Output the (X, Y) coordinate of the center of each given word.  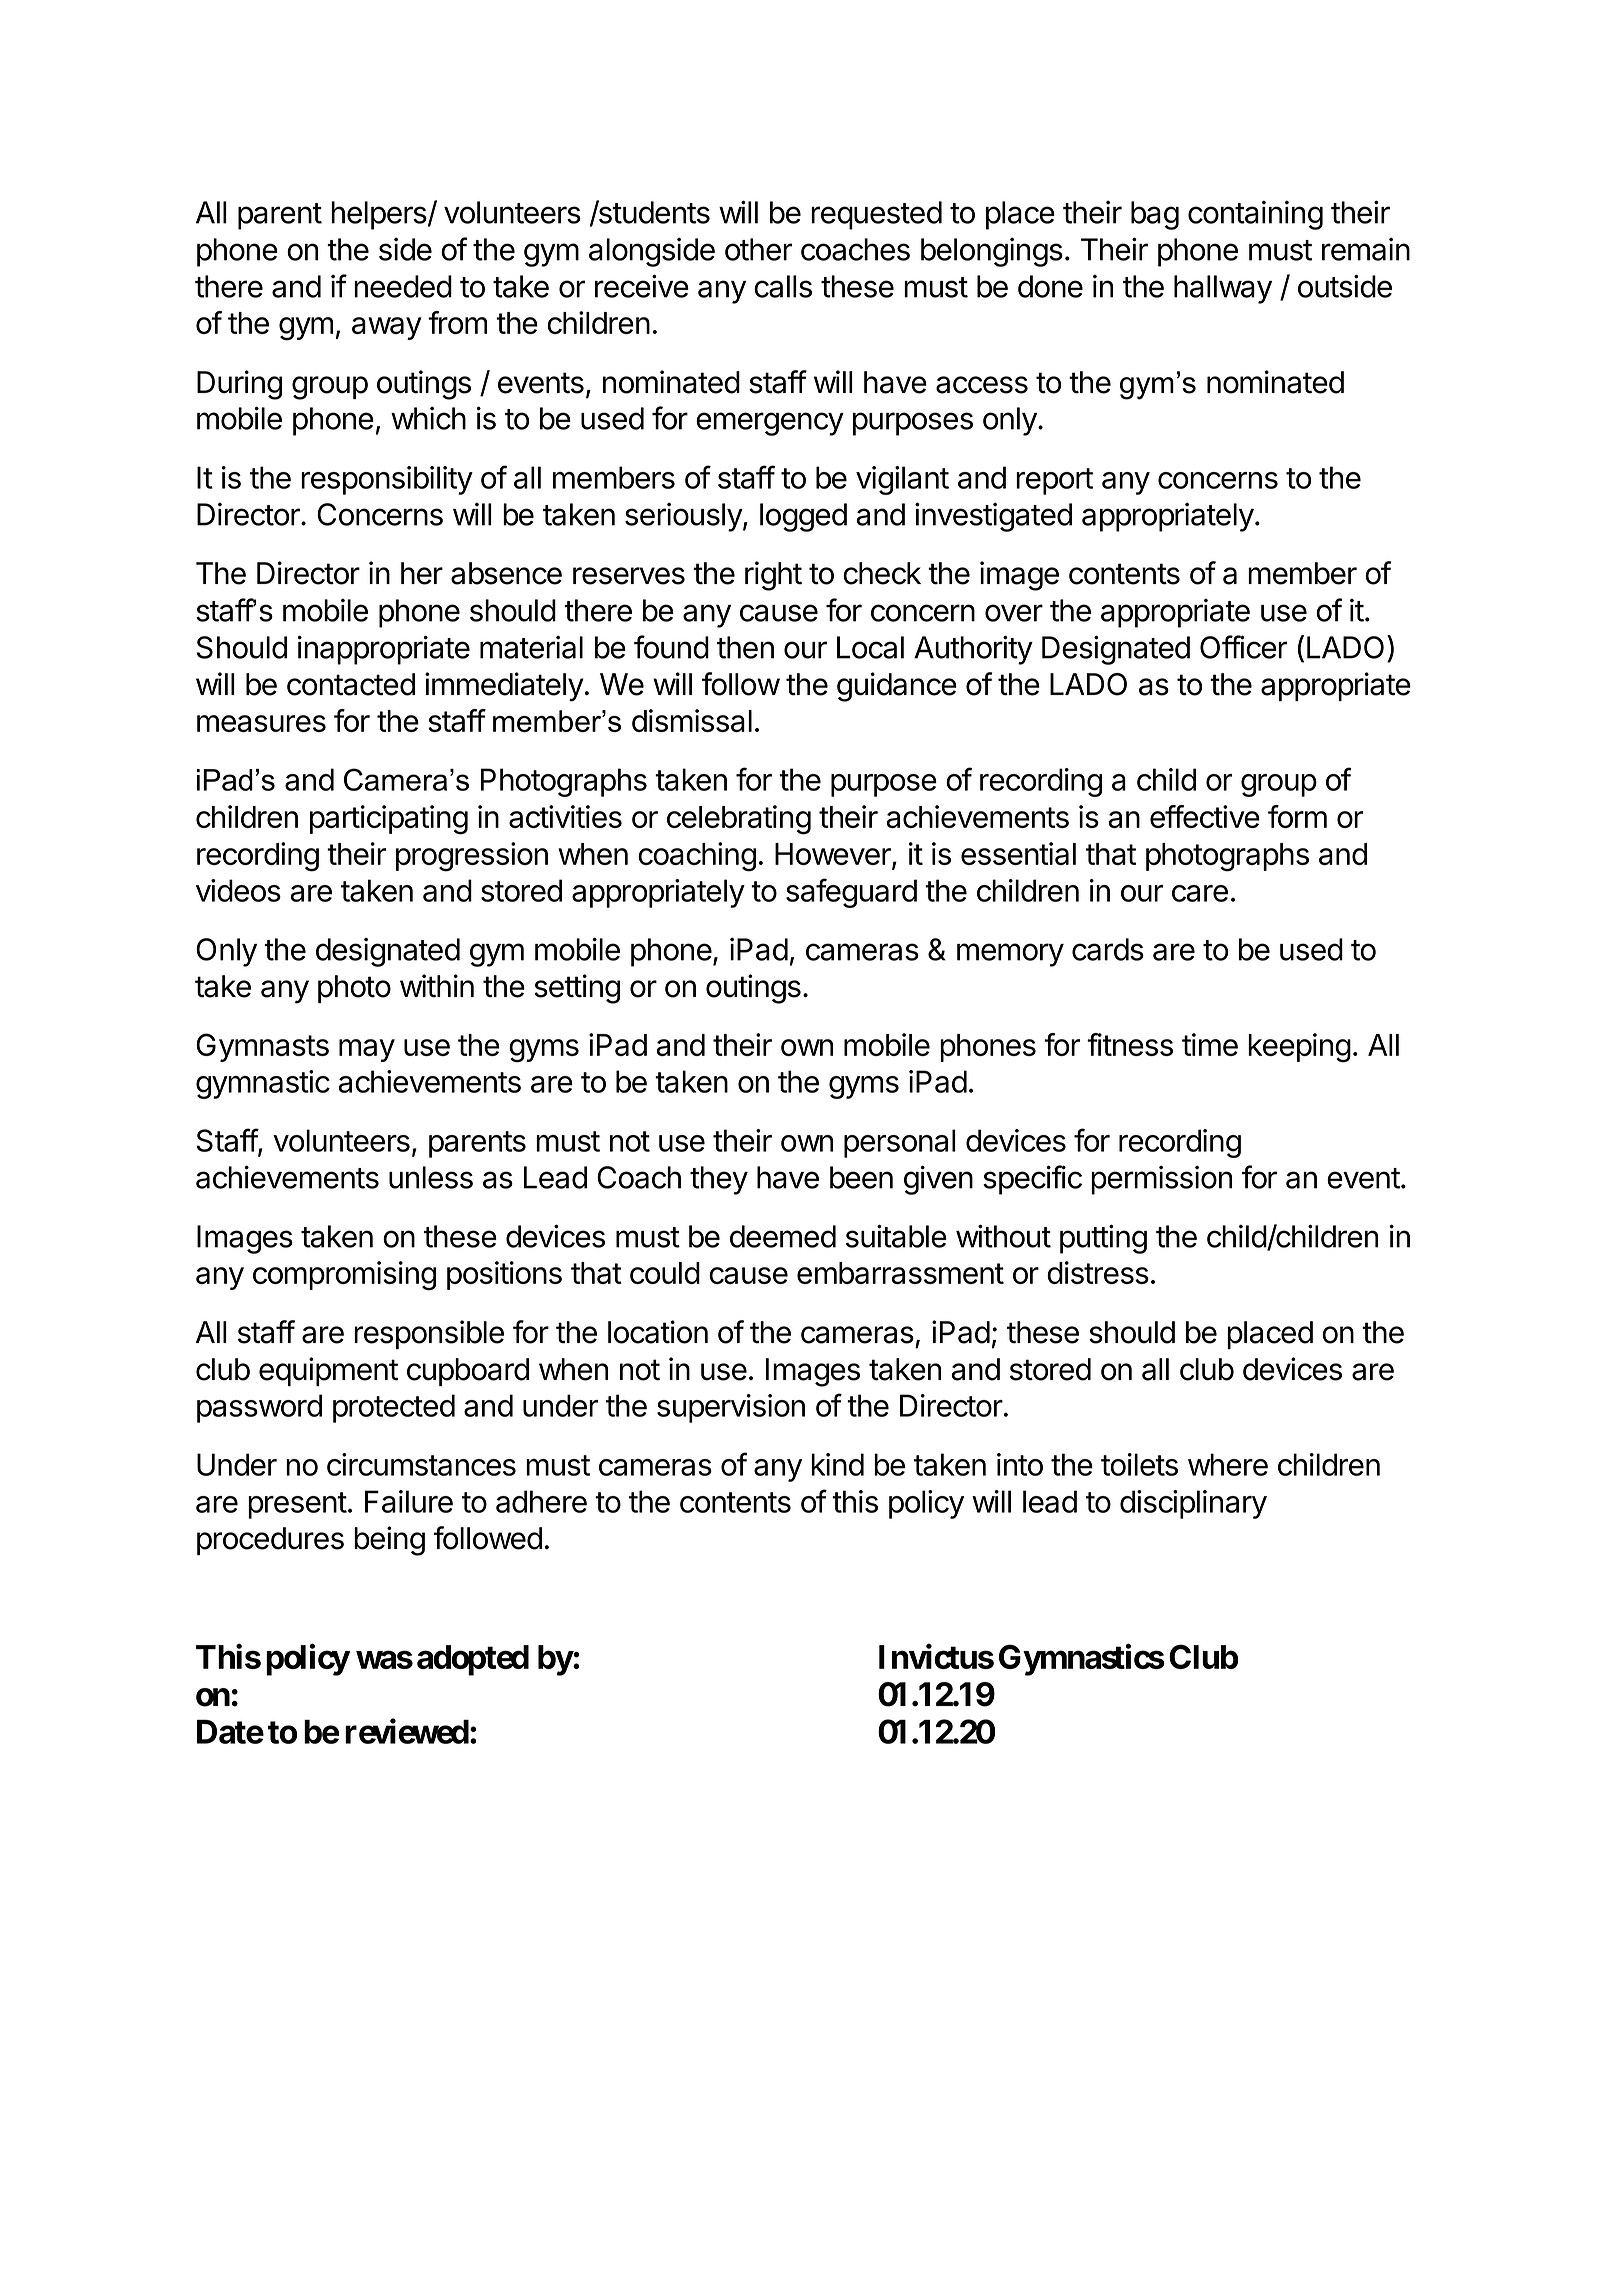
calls (783, 286)
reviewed (407, 1731)
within (437, 986)
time (1210, 1044)
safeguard (851, 893)
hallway (1223, 289)
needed (403, 286)
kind (837, 1464)
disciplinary (1193, 1504)
